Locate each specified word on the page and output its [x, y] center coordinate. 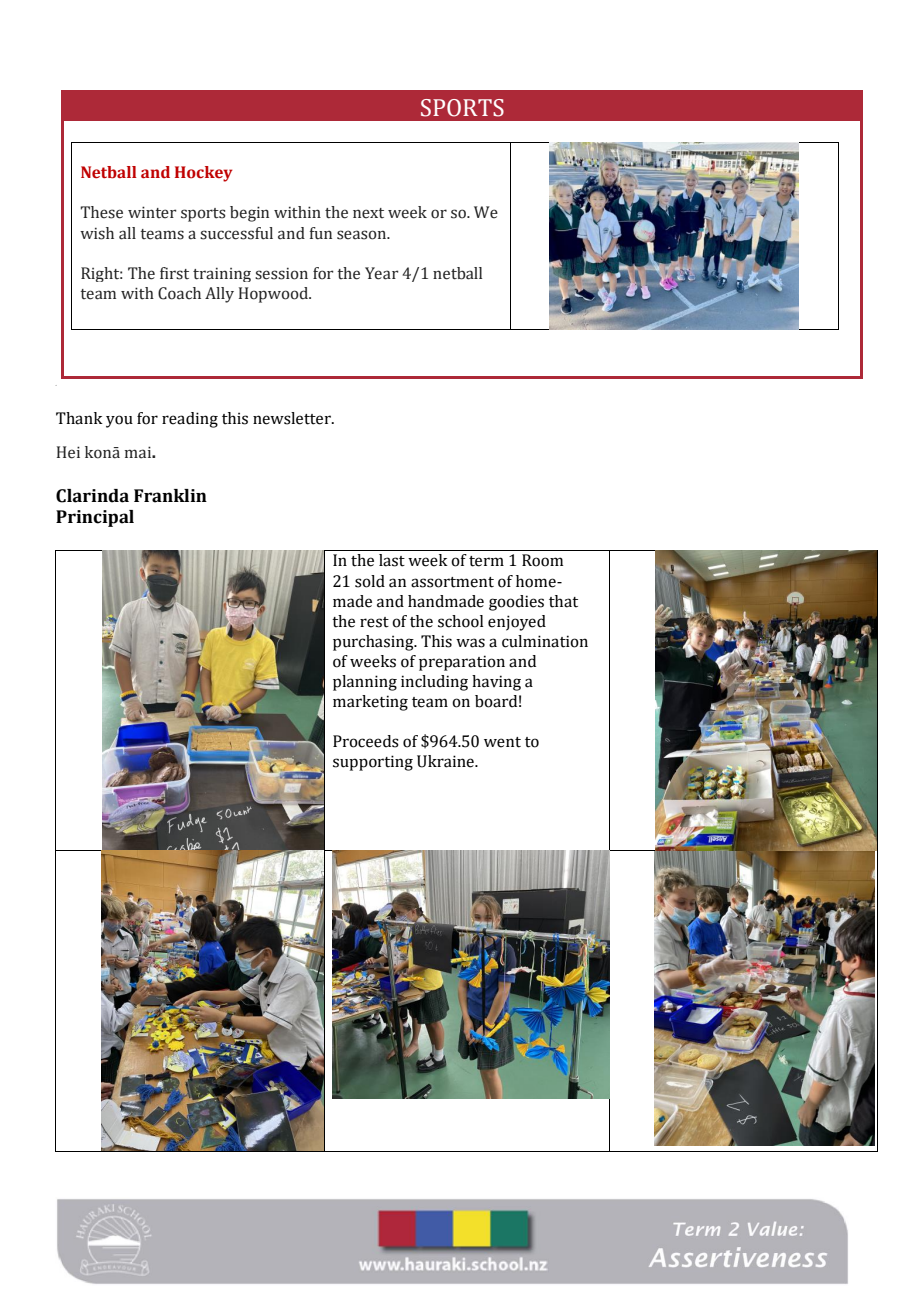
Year [382, 273]
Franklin [170, 496]
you [119, 421]
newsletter [293, 418]
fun [321, 233]
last [392, 560]
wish [97, 233]
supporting [373, 763]
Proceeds [366, 741]
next [368, 213]
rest [374, 622]
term [486, 561]
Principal [95, 518]
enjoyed [517, 623]
